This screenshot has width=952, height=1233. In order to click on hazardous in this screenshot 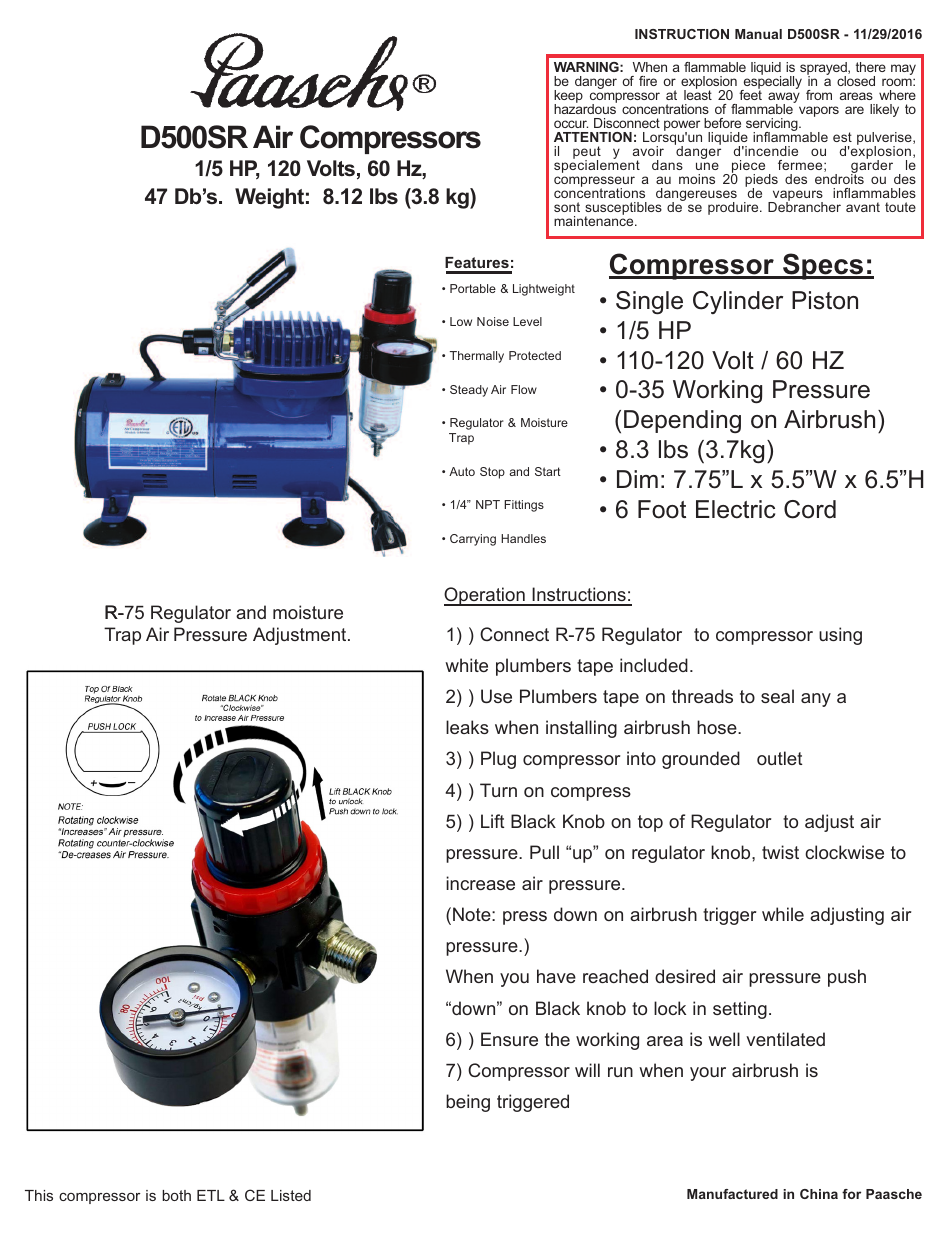, I will do `click(585, 108)`.
